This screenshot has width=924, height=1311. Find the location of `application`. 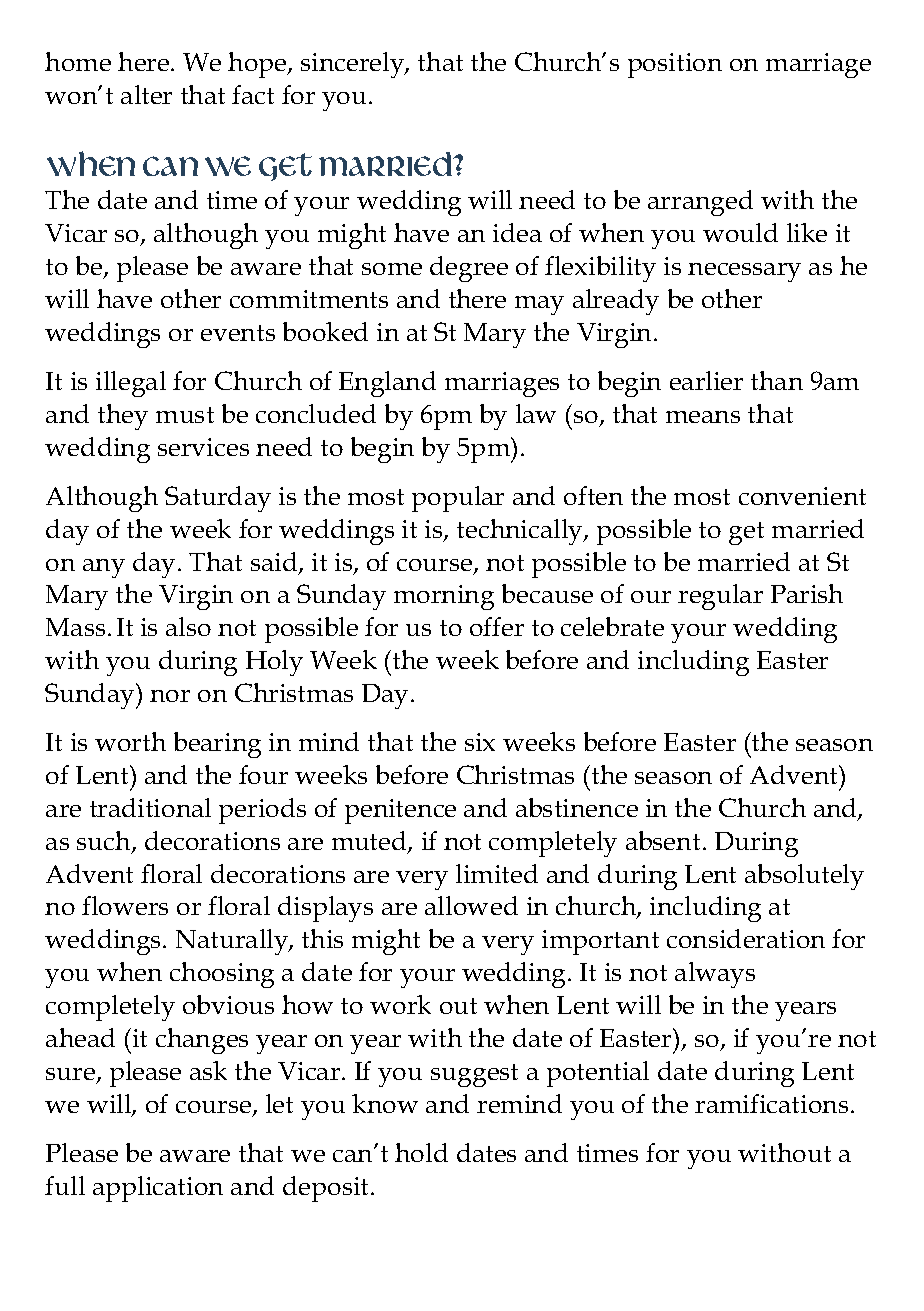

application is located at coordinates (158, 1189).
